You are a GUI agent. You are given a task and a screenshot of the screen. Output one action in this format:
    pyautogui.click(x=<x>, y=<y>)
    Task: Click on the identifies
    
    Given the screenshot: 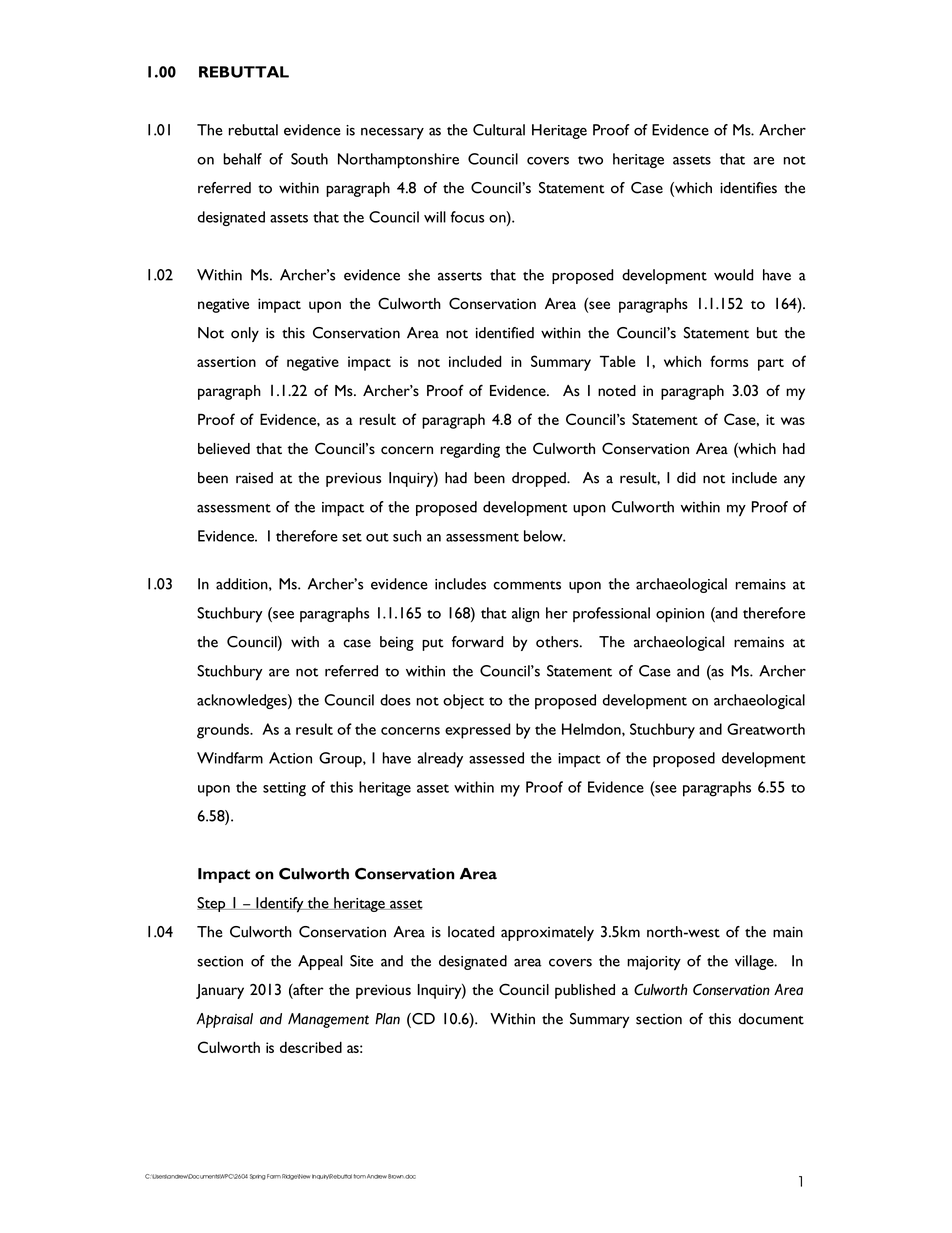 What is the action you would take?
    pyautogui.click(x=748, y=188)
